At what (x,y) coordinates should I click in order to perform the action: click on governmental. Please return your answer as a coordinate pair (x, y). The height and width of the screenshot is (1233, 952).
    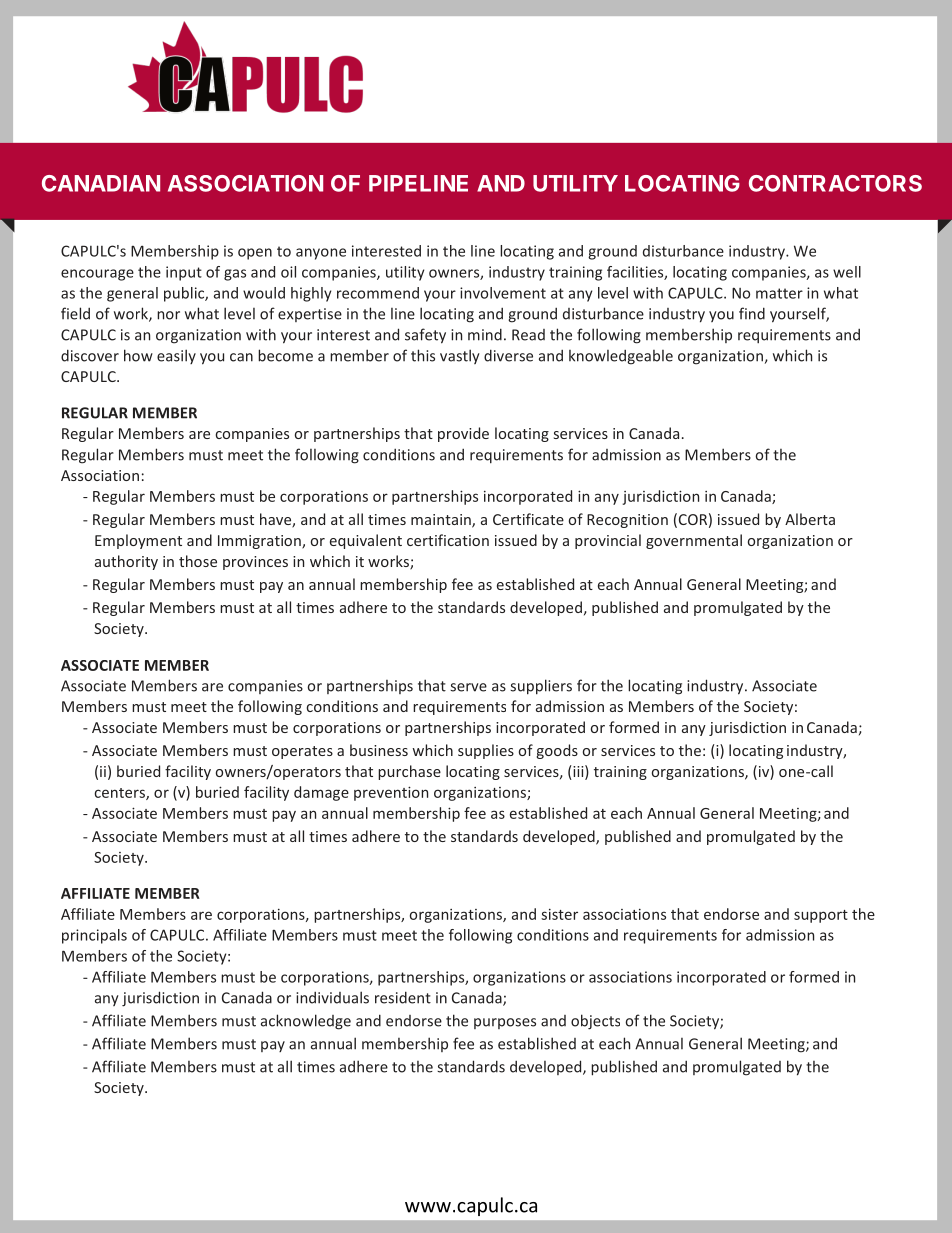
    Looking at the image, I should click on (694, 541).
